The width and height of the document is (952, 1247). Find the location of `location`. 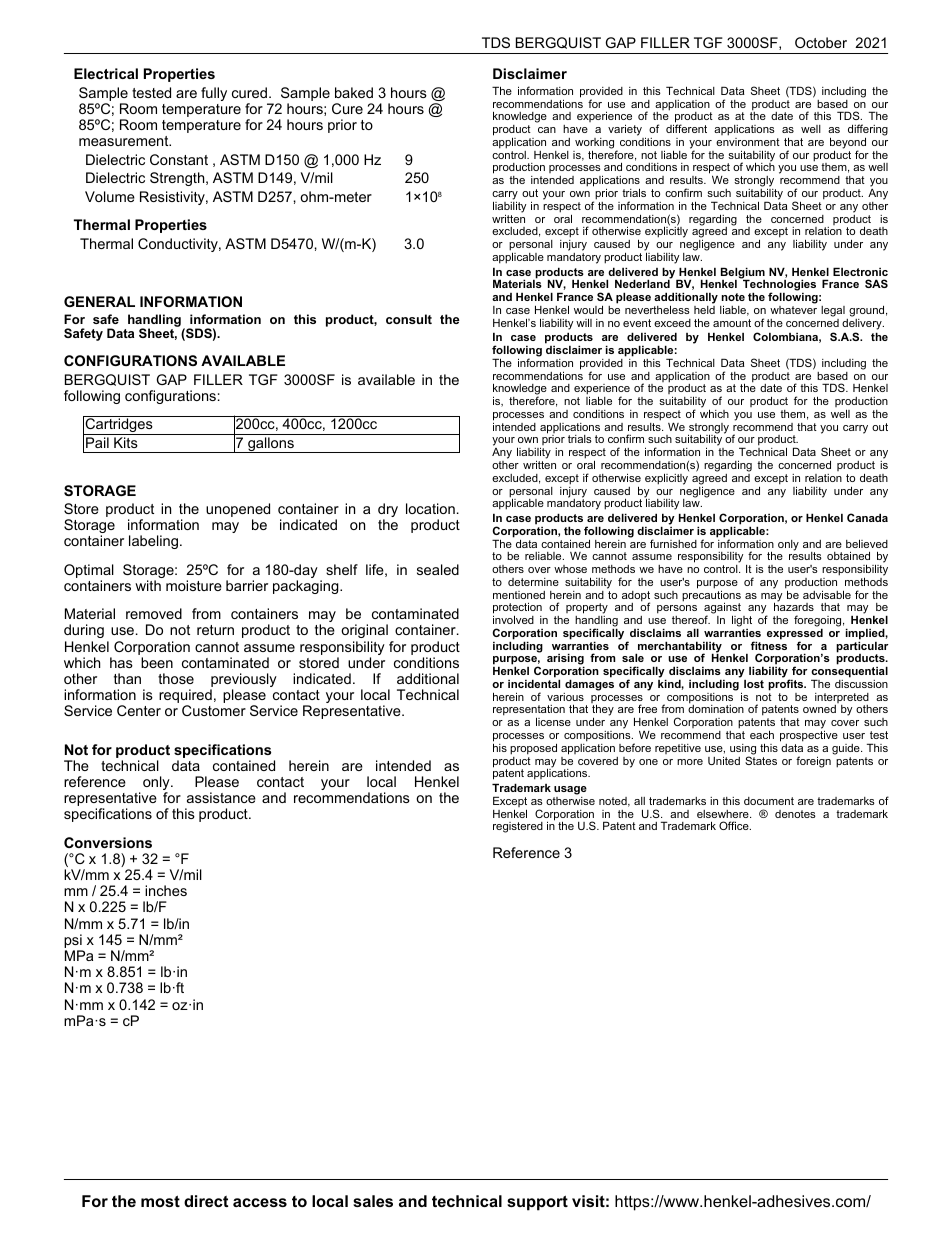

location is located at coordinates (430, 508).
